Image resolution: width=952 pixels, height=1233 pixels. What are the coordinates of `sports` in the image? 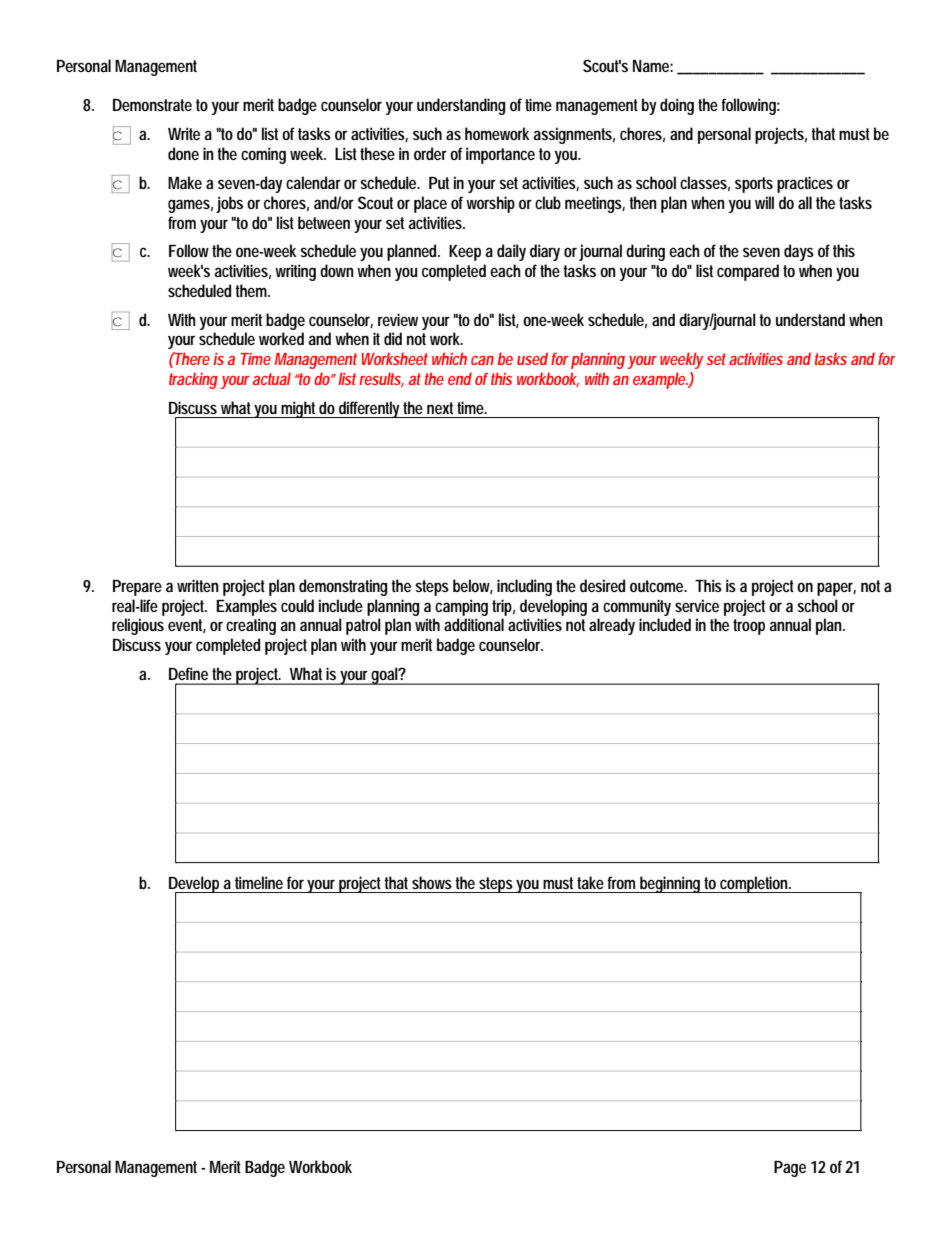 It's located at (754, 185).
